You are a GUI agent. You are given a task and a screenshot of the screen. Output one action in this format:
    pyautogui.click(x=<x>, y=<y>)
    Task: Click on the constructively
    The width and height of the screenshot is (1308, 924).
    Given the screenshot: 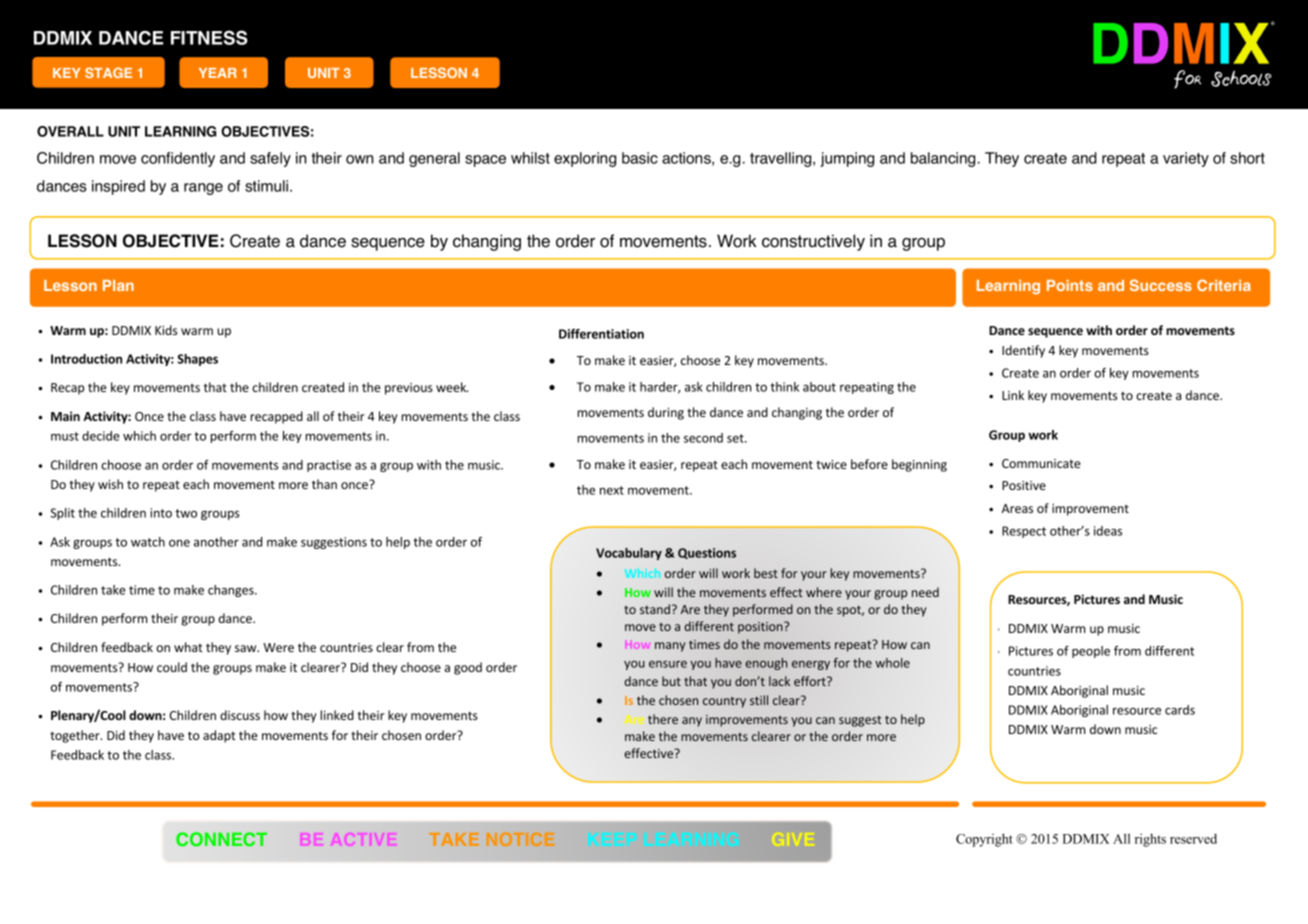 What is the action you would take?
    pyautogui.click(x=813, y=242)
